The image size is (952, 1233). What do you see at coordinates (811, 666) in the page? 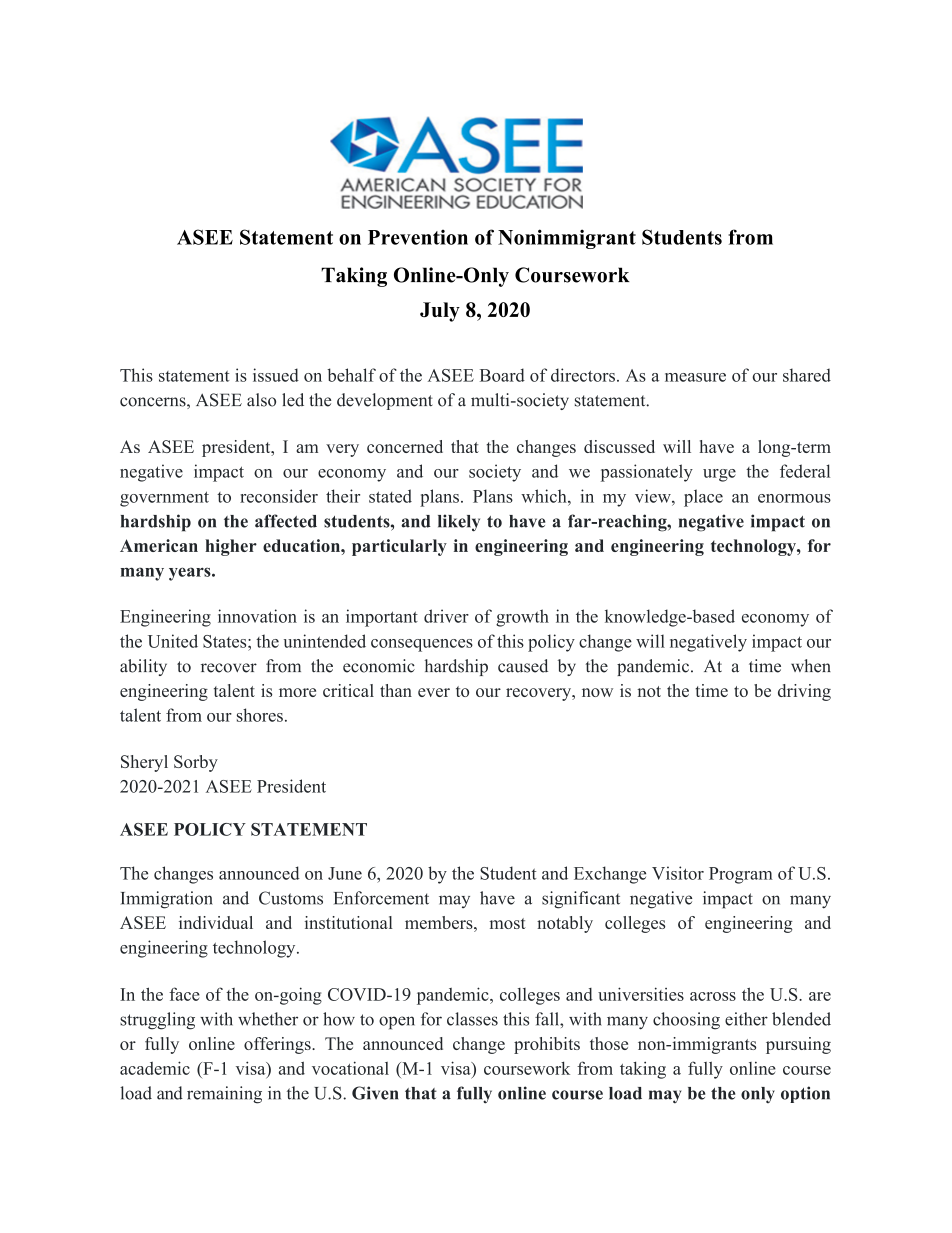
I see `when` at bounding box center [811, 666].
